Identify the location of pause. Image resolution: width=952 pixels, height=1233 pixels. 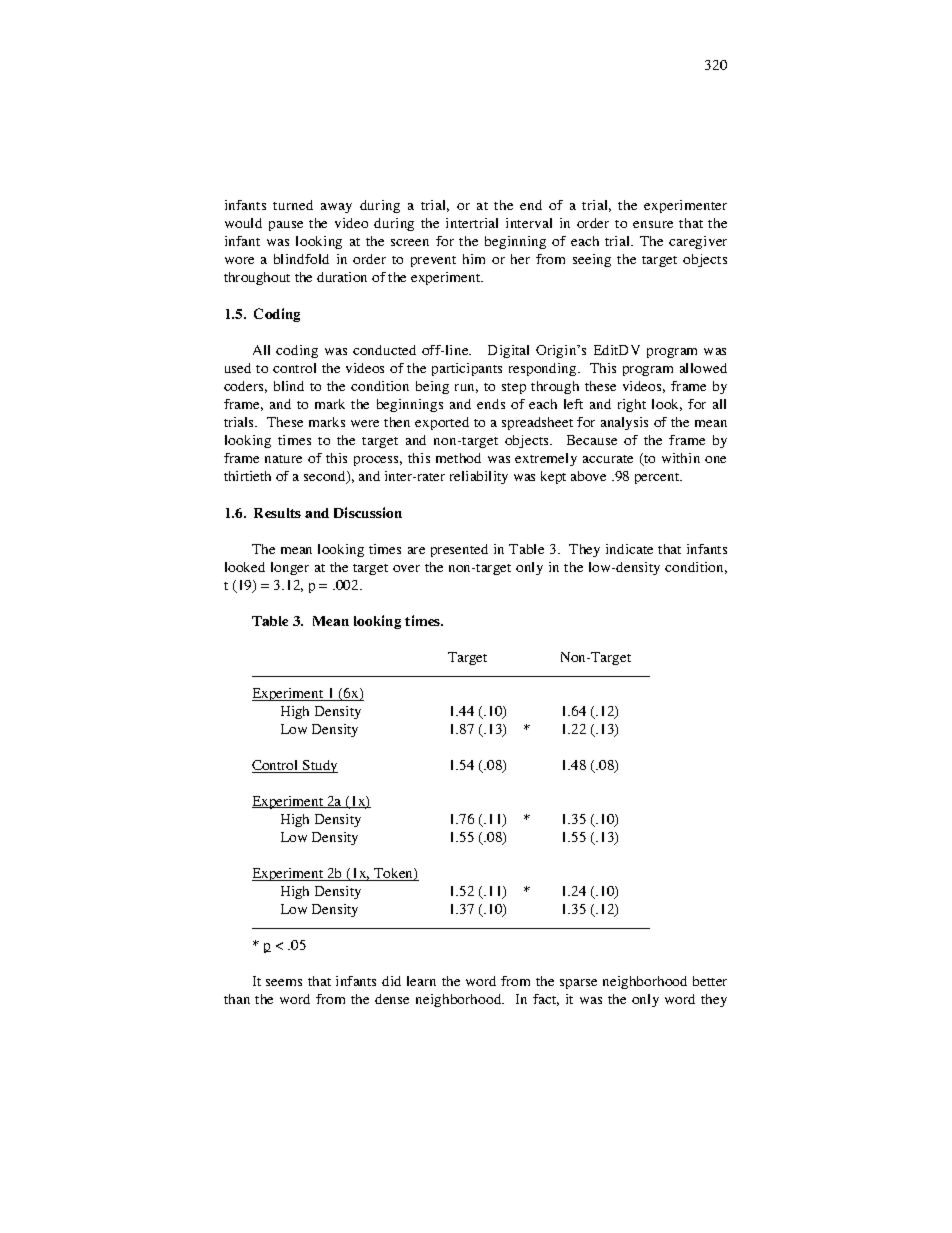
(286, 226).
